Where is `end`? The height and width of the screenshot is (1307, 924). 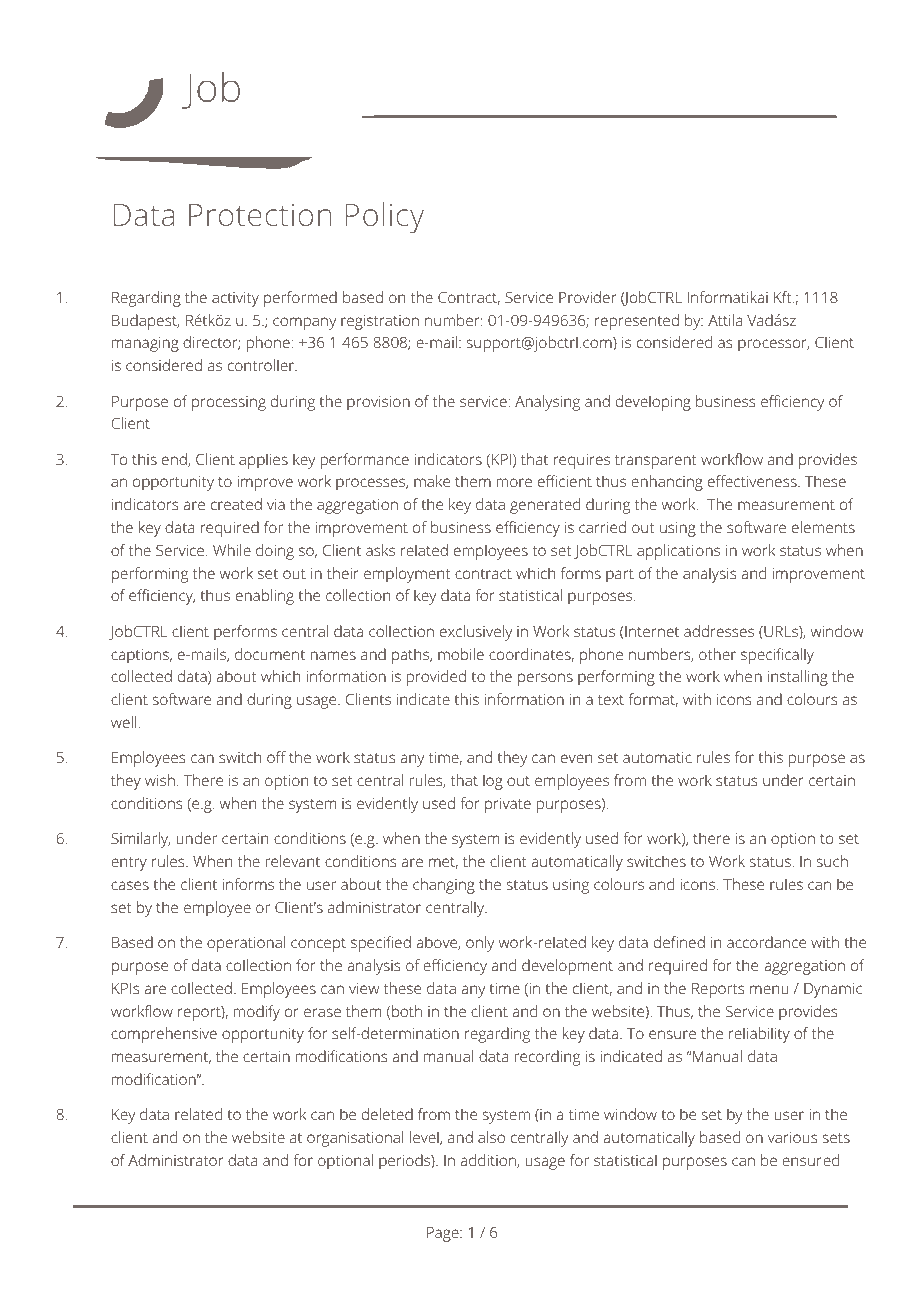
end is located at coordinates (175, 460).
